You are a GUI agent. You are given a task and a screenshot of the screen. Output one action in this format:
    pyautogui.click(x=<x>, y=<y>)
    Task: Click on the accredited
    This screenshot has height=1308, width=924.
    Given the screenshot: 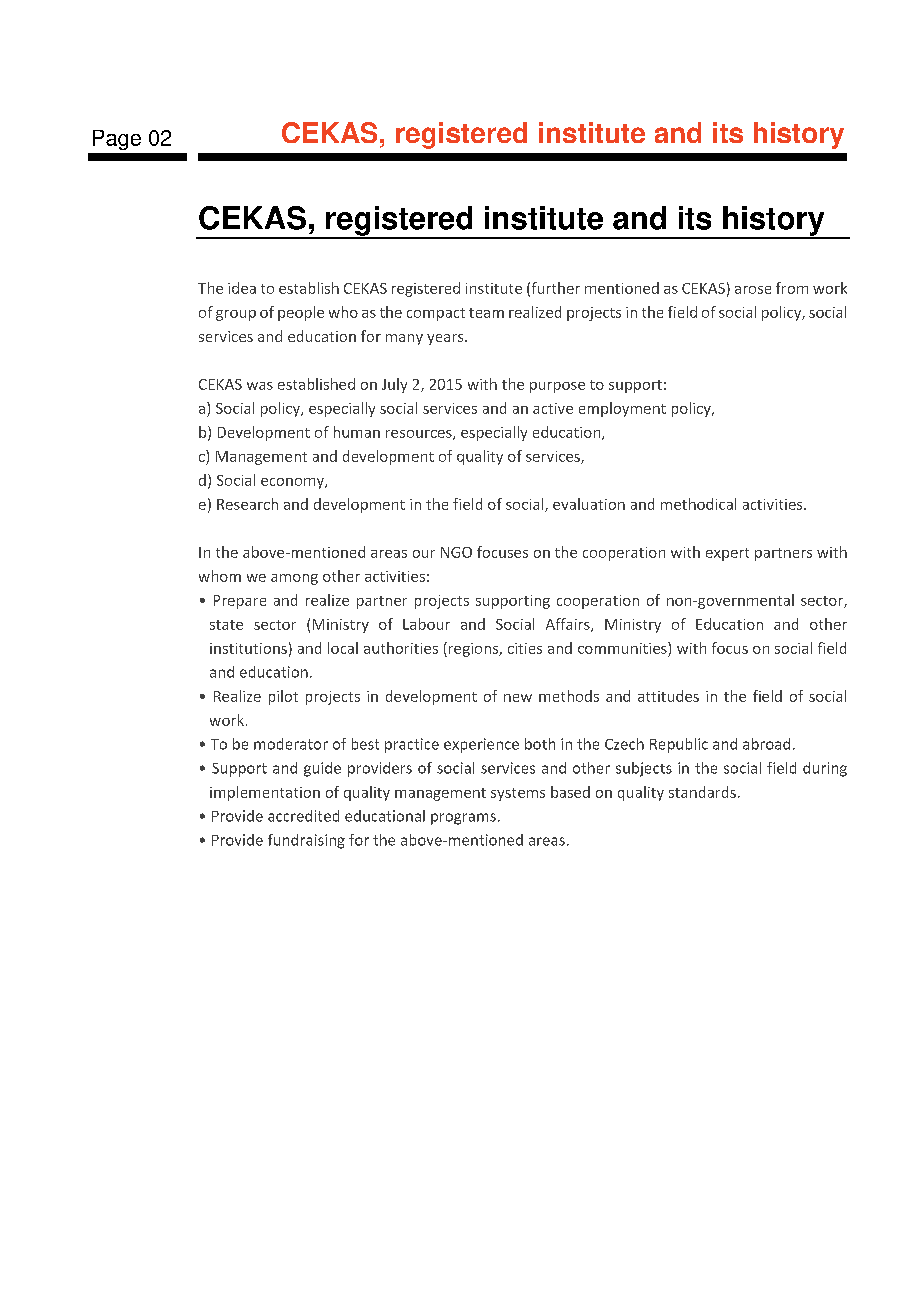 What is the action you would take?
    pyautogui.click(x=303, y=816)
